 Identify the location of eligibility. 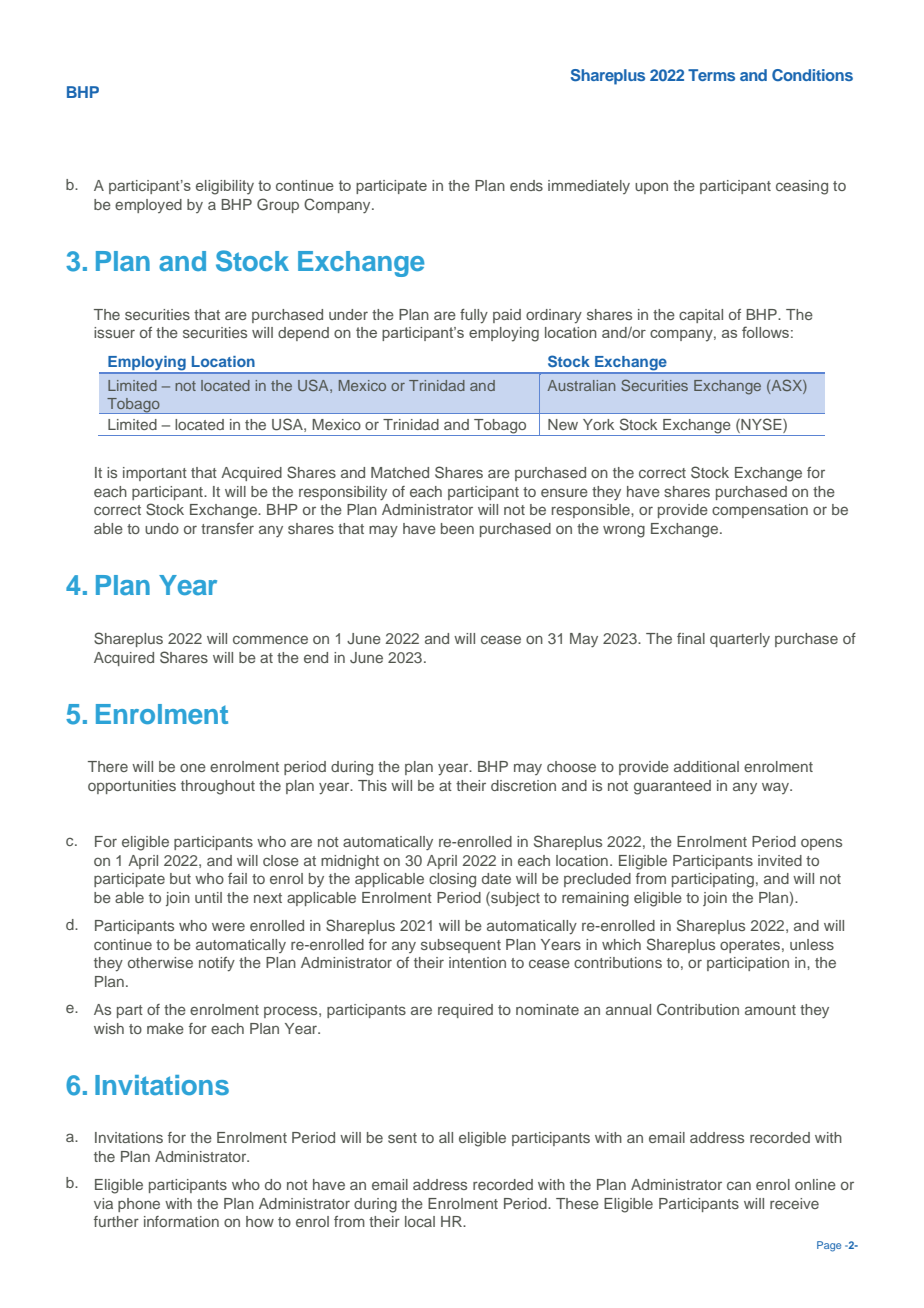
(225, 187).
